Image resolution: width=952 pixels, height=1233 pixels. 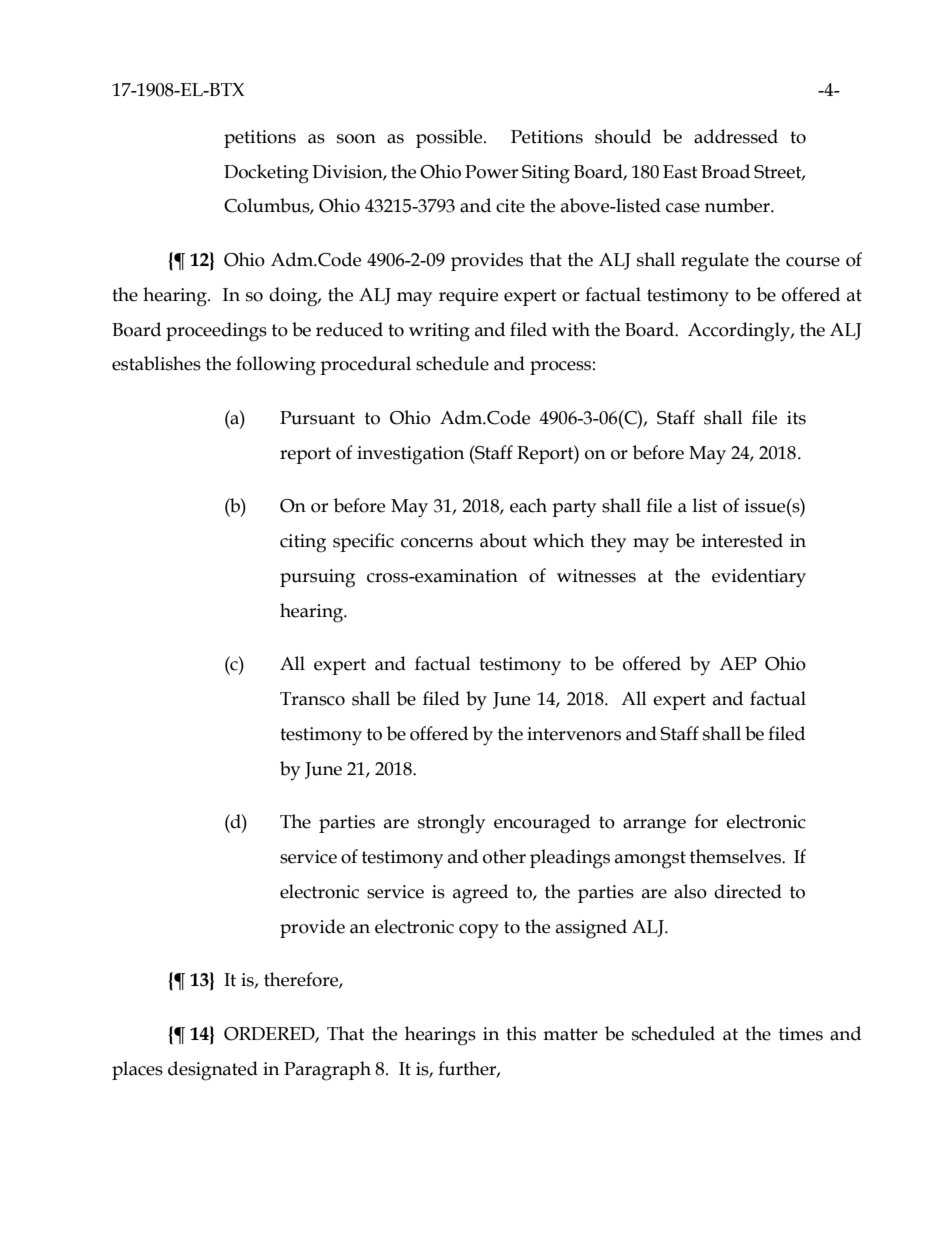 I want to click on this, so click(x=521, y=1033).
